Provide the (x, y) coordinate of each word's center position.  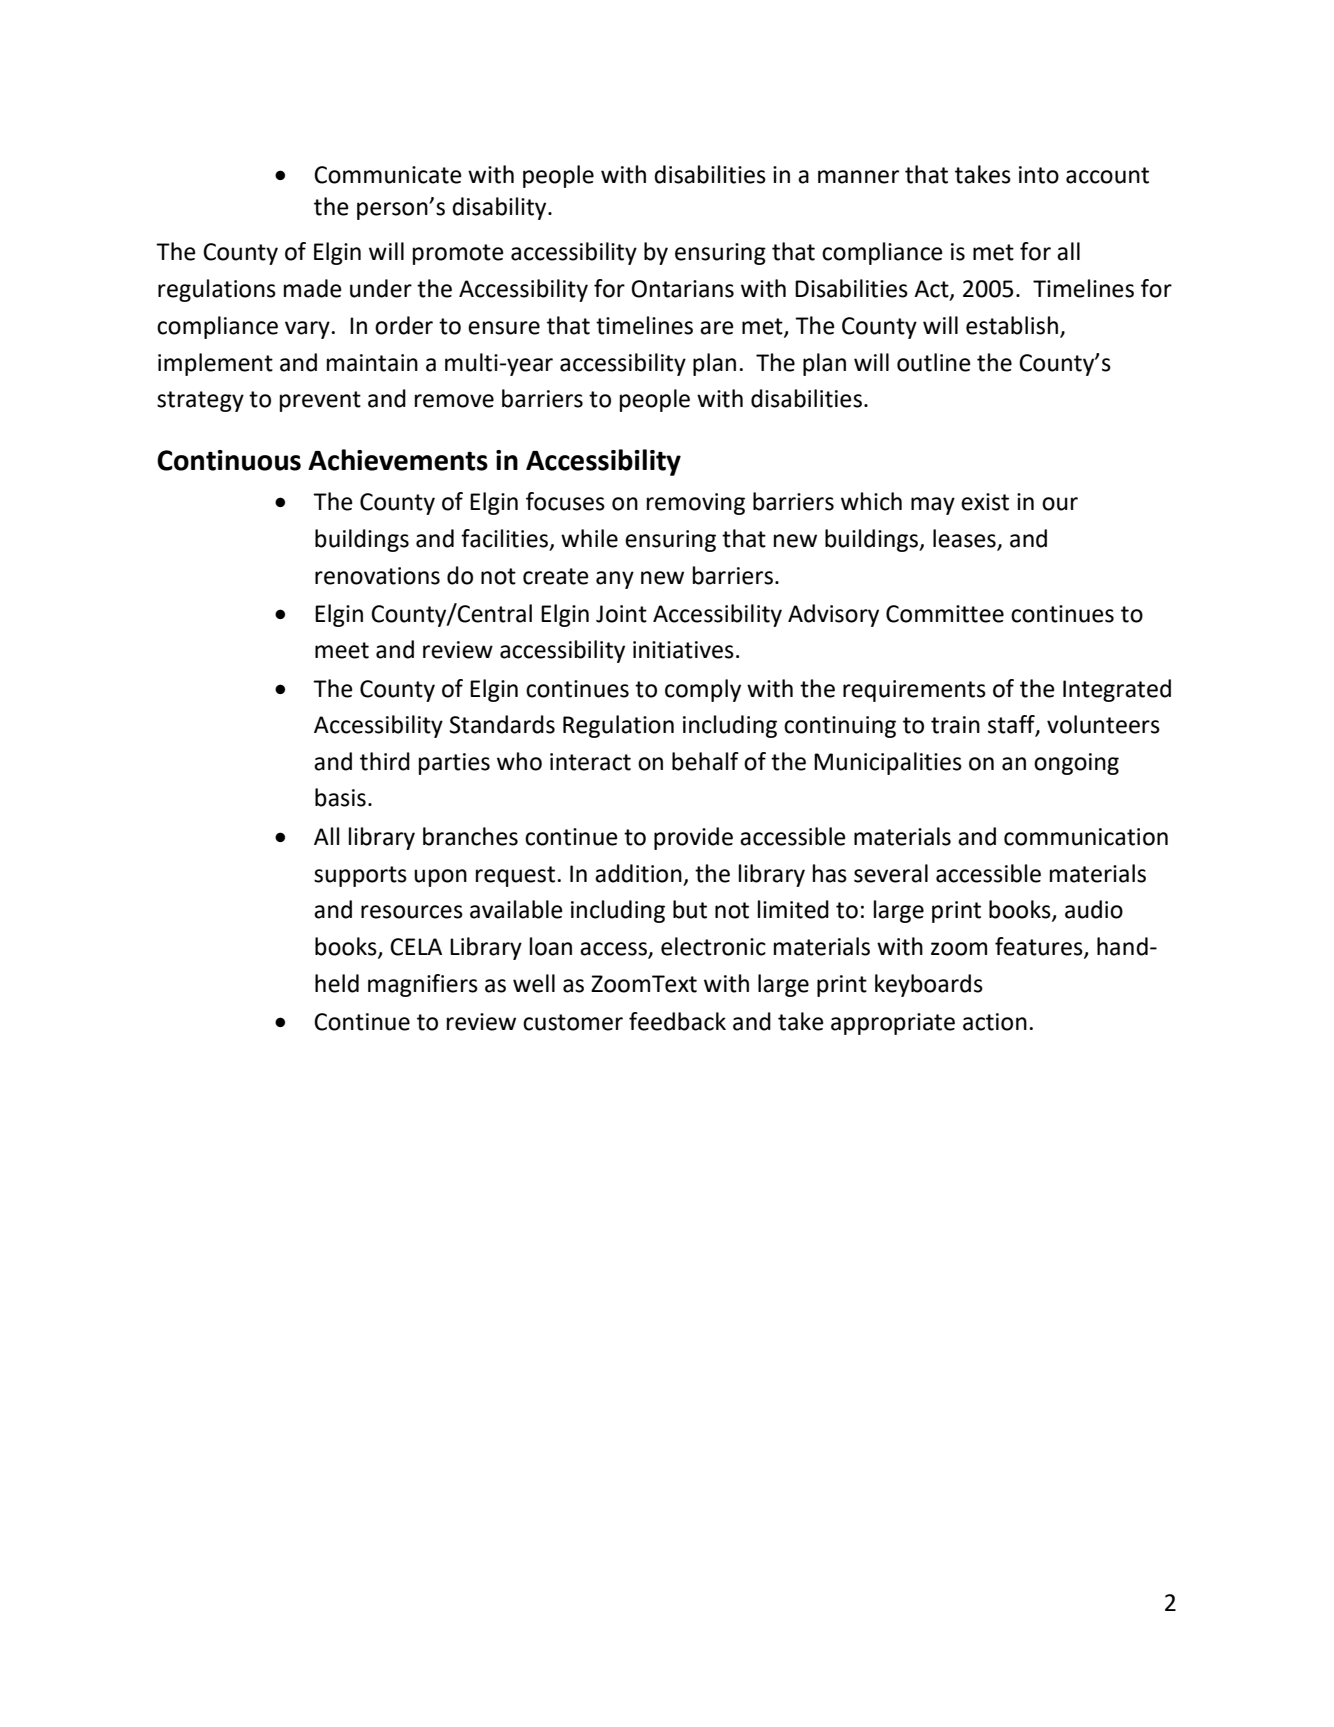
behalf (705, 761)
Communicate (388, 175)
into (1039, 175)
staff (1012, 725)
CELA (416, 947)
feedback (677, 1021)
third (385, 761)
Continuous (229, 460)
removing (696, 504)
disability (500, 208)
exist (985, 502)
